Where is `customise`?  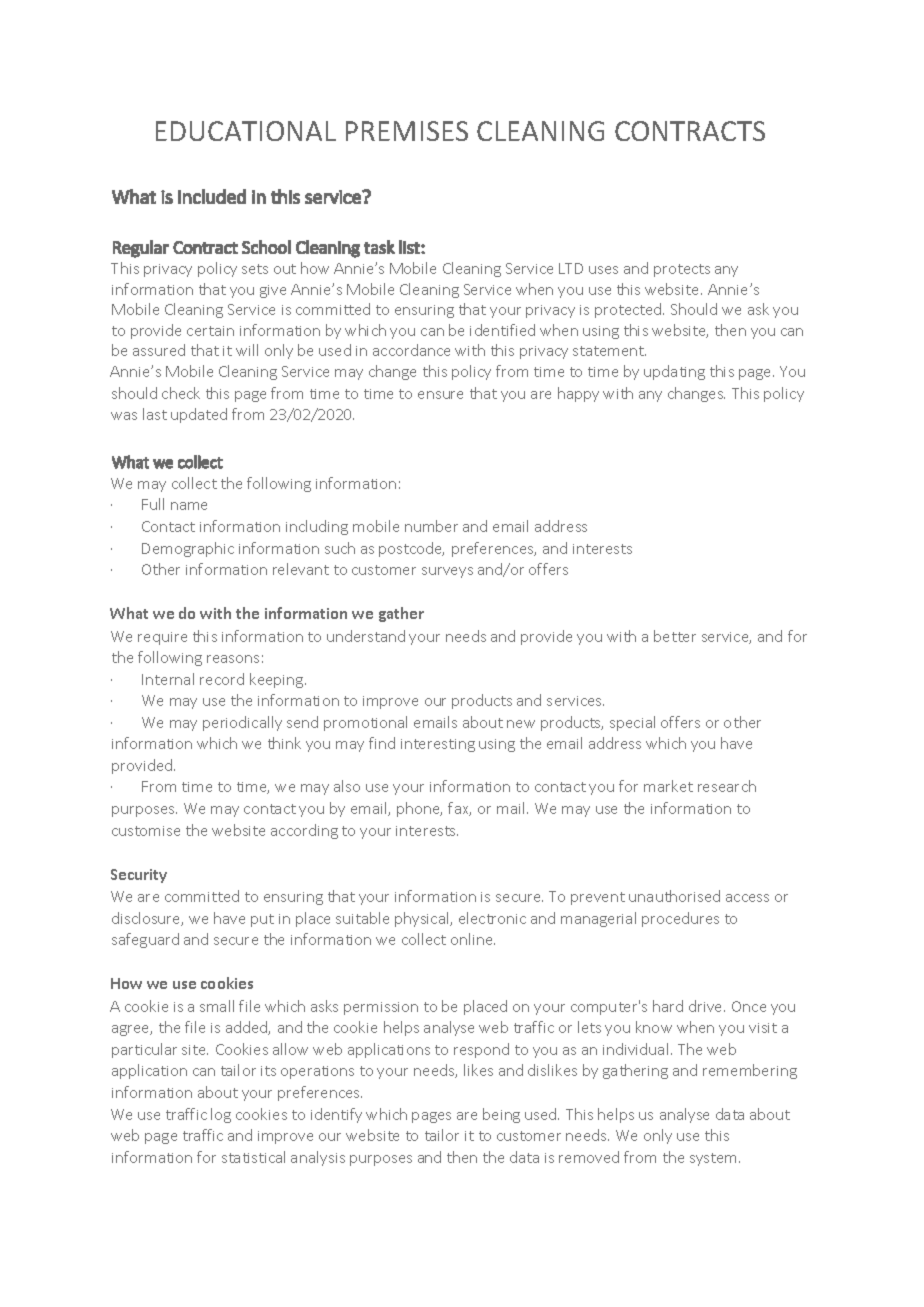 customise is located at coordinates (146, 831).
